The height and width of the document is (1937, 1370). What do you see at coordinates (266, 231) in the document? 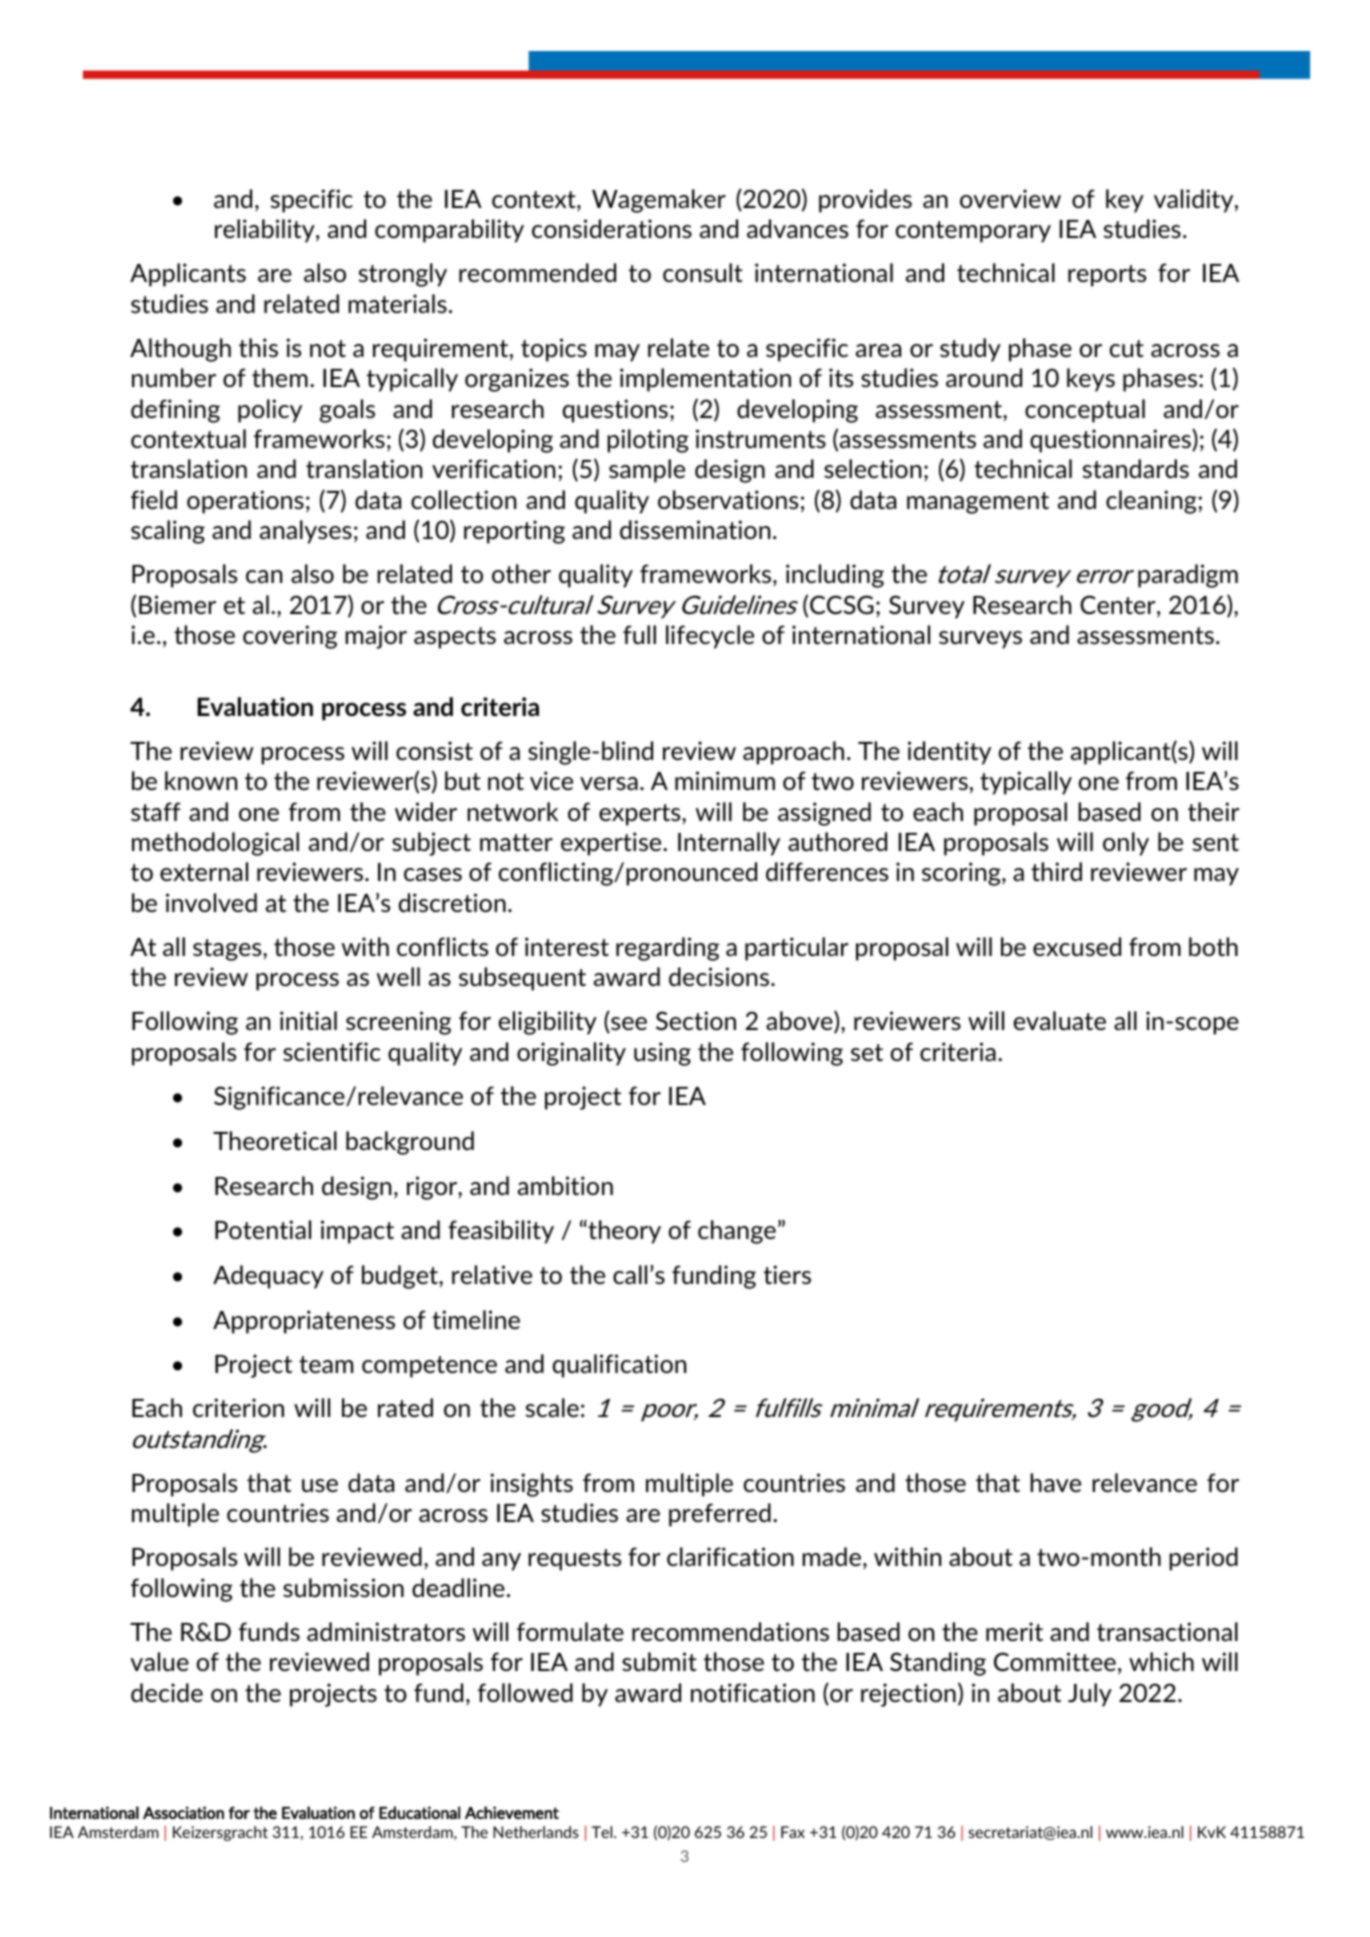
I see `reliability` at bounding box center [266, 231].
